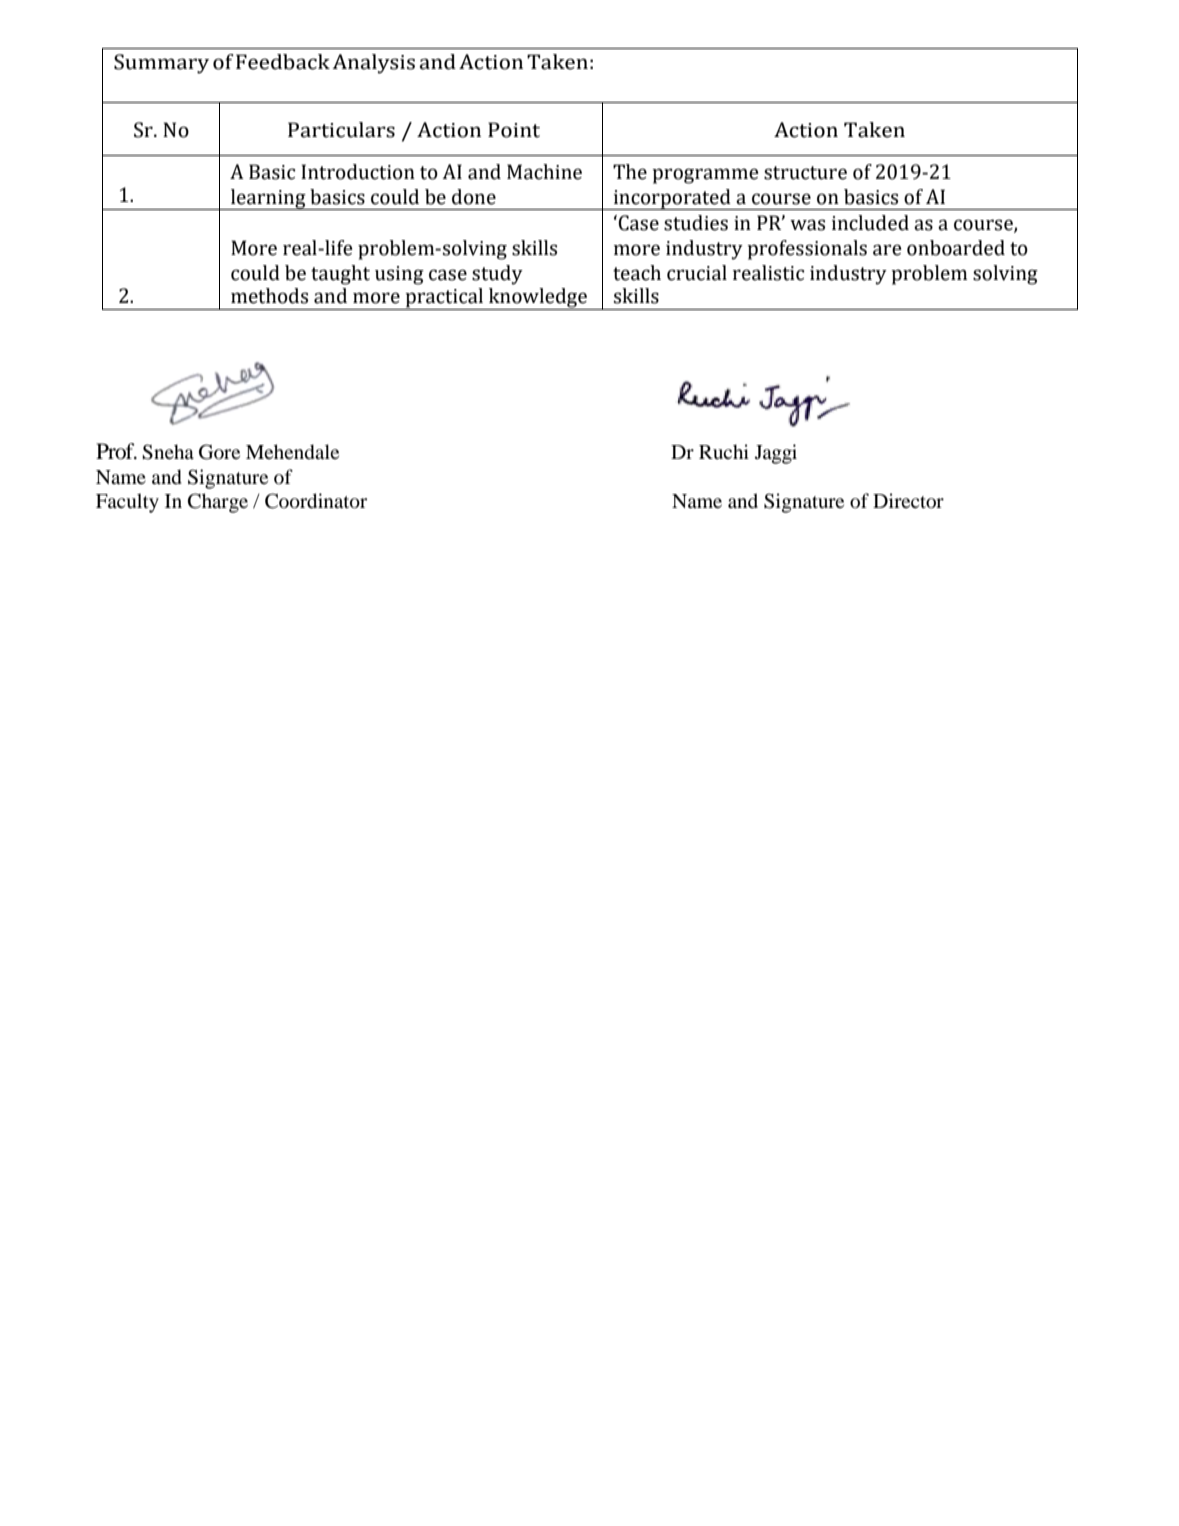 This document has height=1526, width=1179. Describe the element at coordinates (805, 173) in the document. I see `structure` at that location.
